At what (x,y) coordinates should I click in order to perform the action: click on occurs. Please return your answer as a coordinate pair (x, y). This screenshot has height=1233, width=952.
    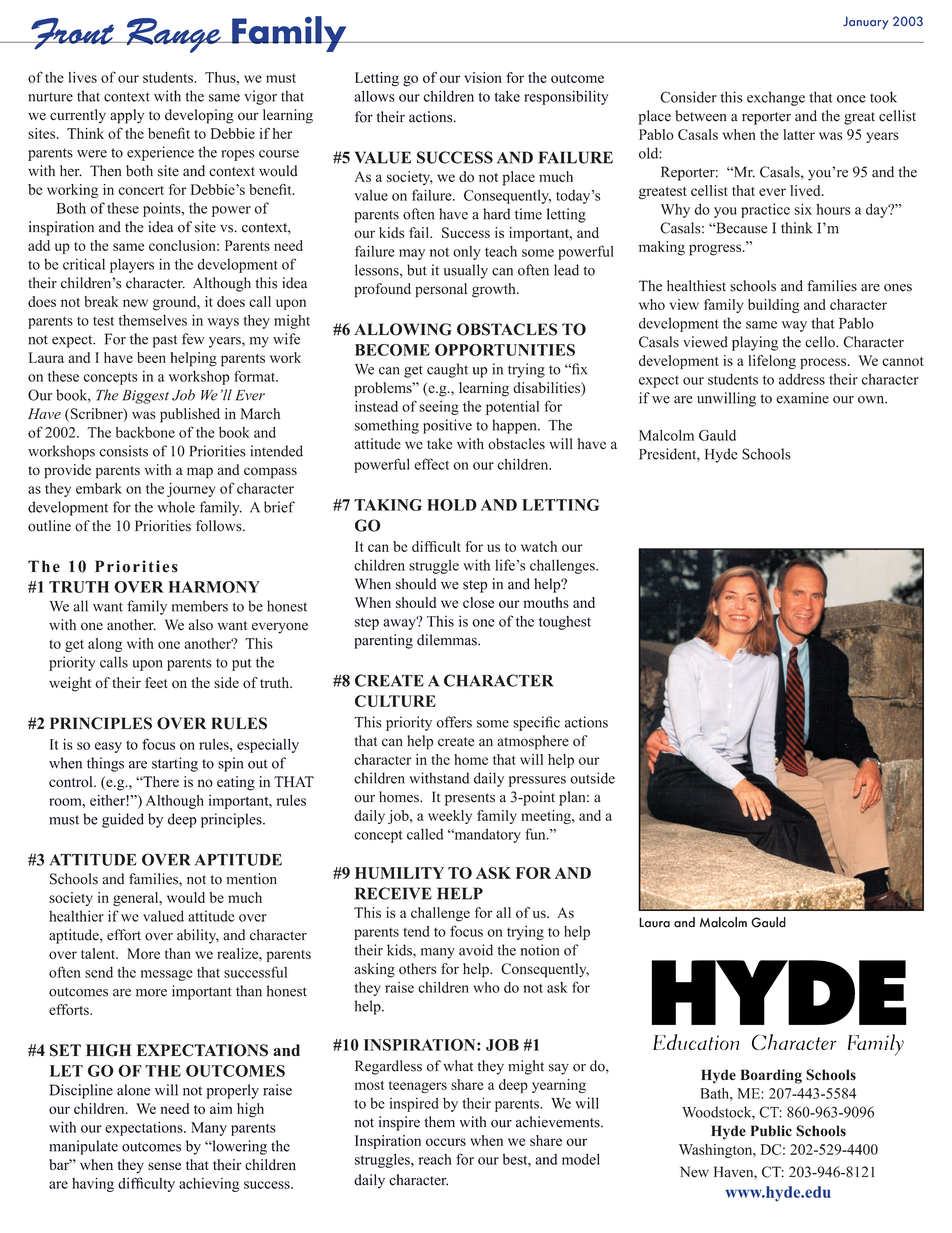
    Looking at the image, I should click on (446, 1142).
